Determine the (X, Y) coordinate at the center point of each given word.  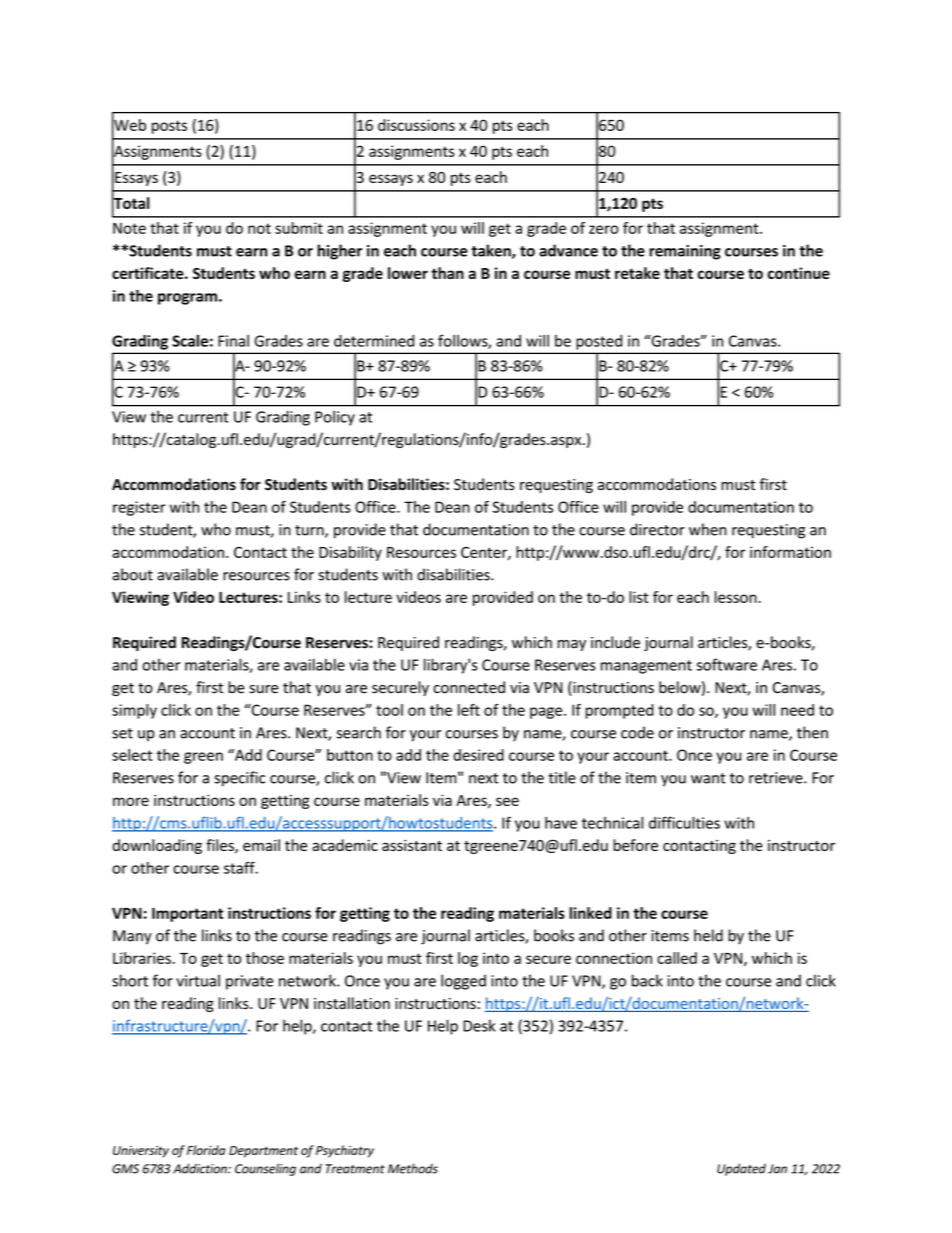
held (708, 935)
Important (187, 915)
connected (469, 687)
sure (263, 689)
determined (374, 341)
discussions (416, 125)
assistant (412, 845)
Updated (741, 1169)
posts (169, 127)
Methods (413, 1168)
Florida (206, 1150)
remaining (685, 252)
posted (599, 342)
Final (233, 341)
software (727, 664)
